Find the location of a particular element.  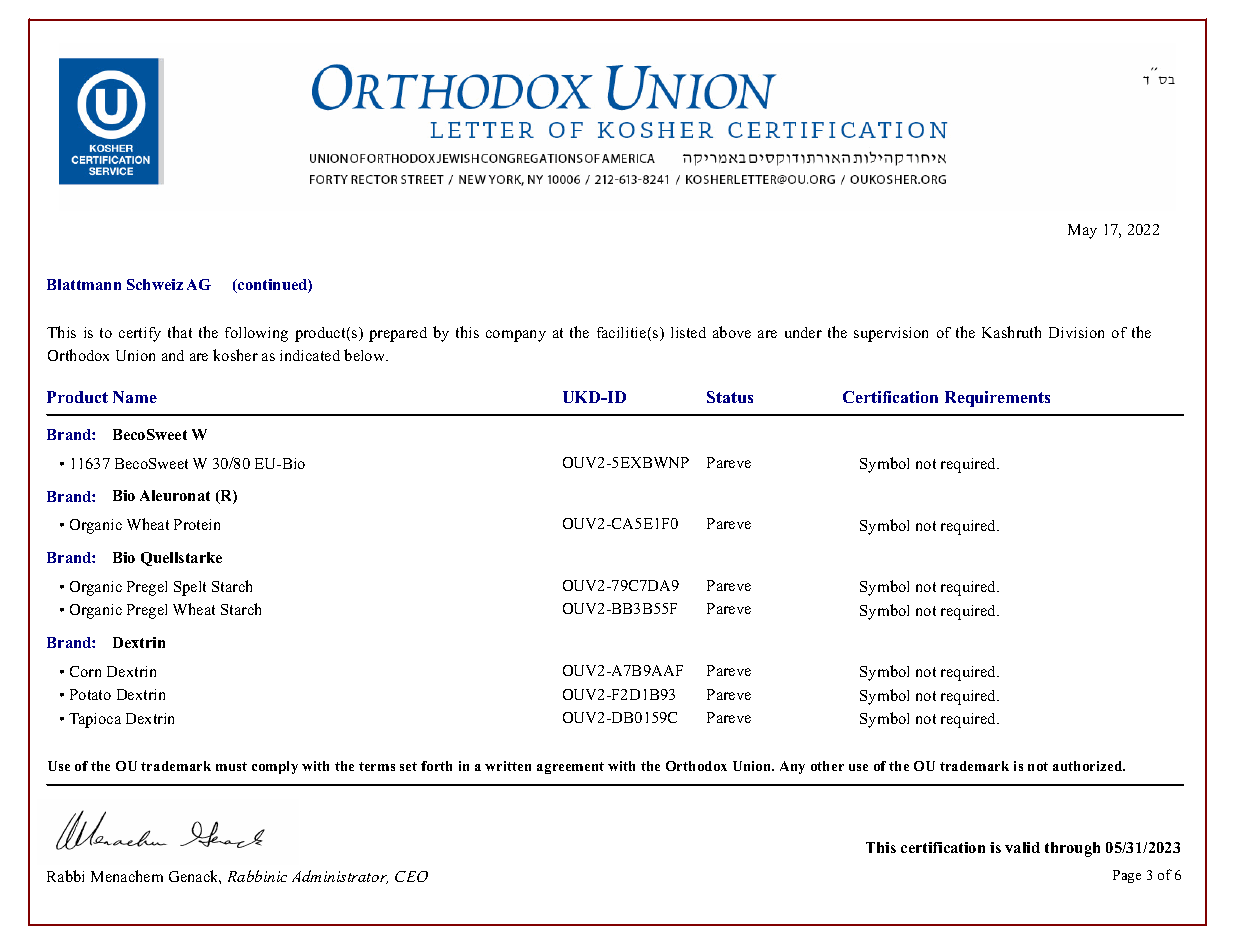

Requirements is located at coordinates (997, 399).
